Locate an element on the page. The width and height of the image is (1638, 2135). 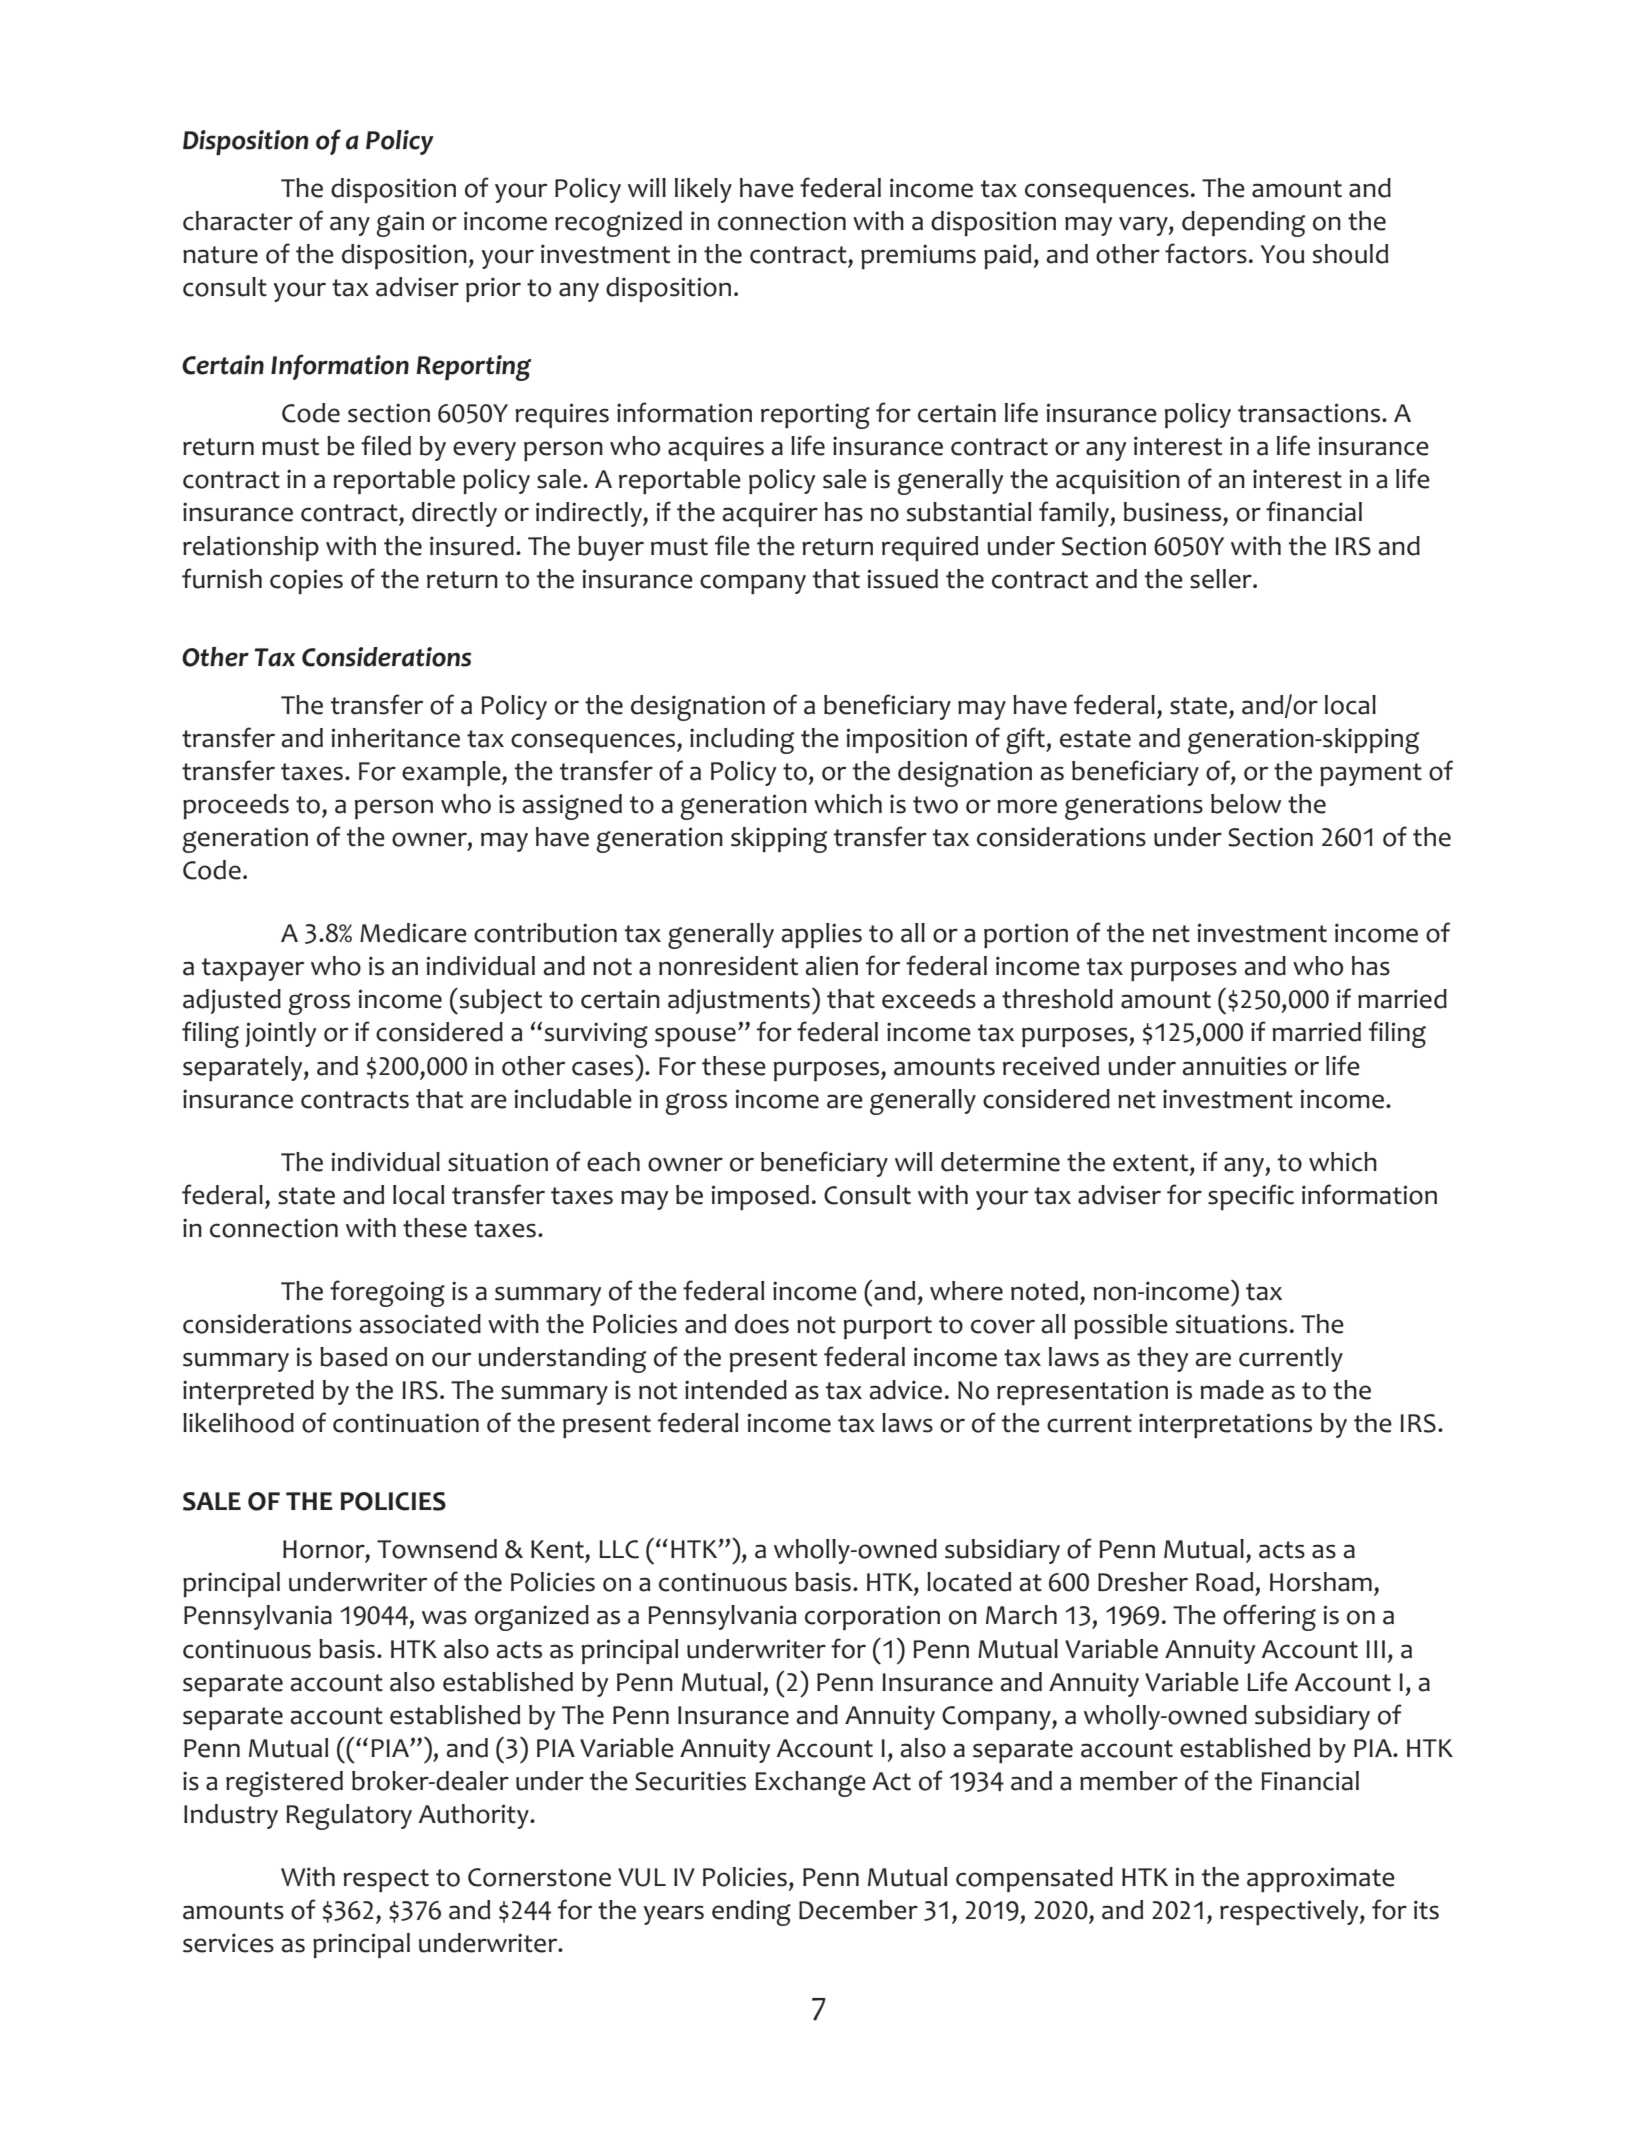
gain is located at coordinates (400, 224).
